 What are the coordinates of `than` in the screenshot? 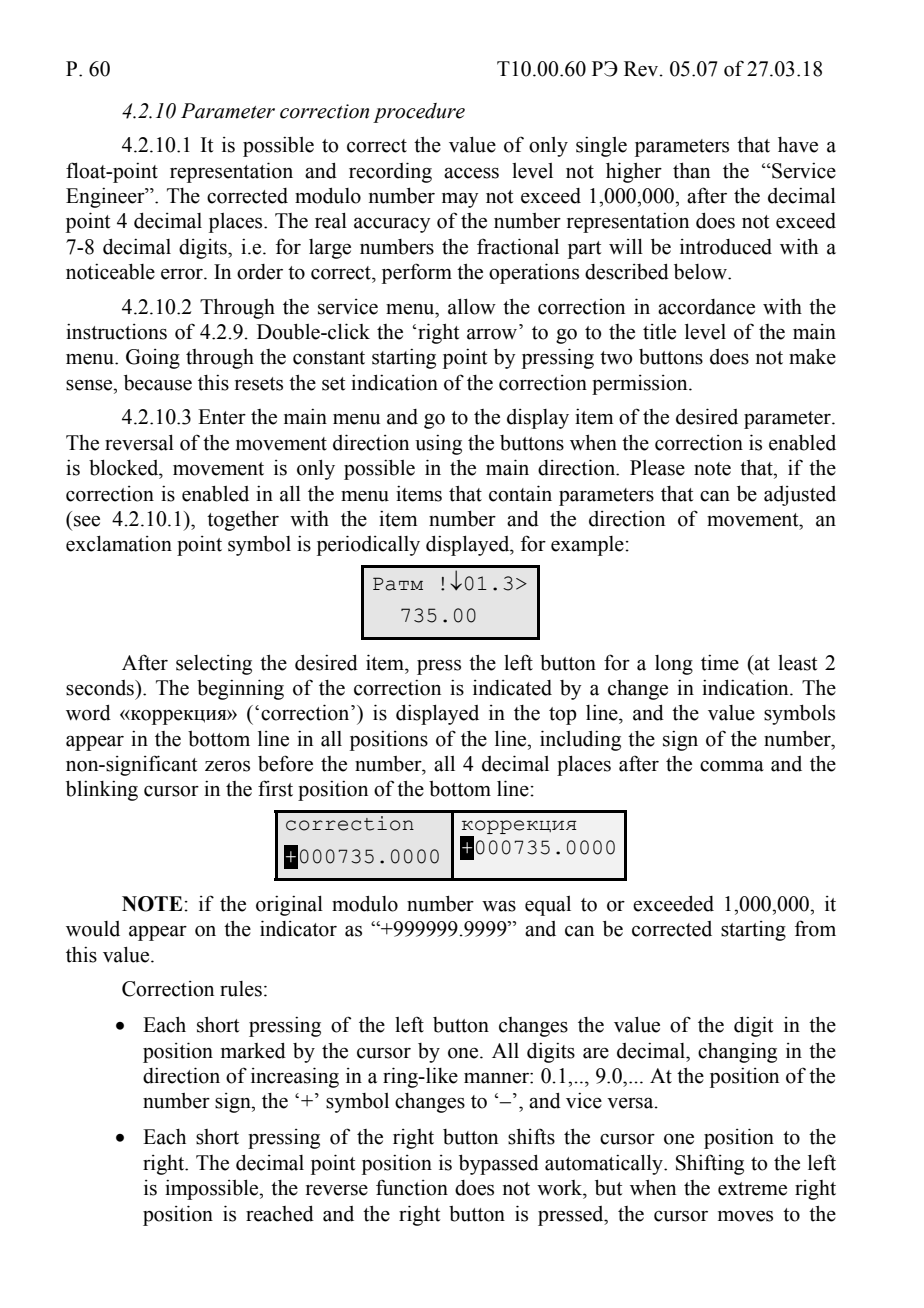 It's located at (691, 170).
